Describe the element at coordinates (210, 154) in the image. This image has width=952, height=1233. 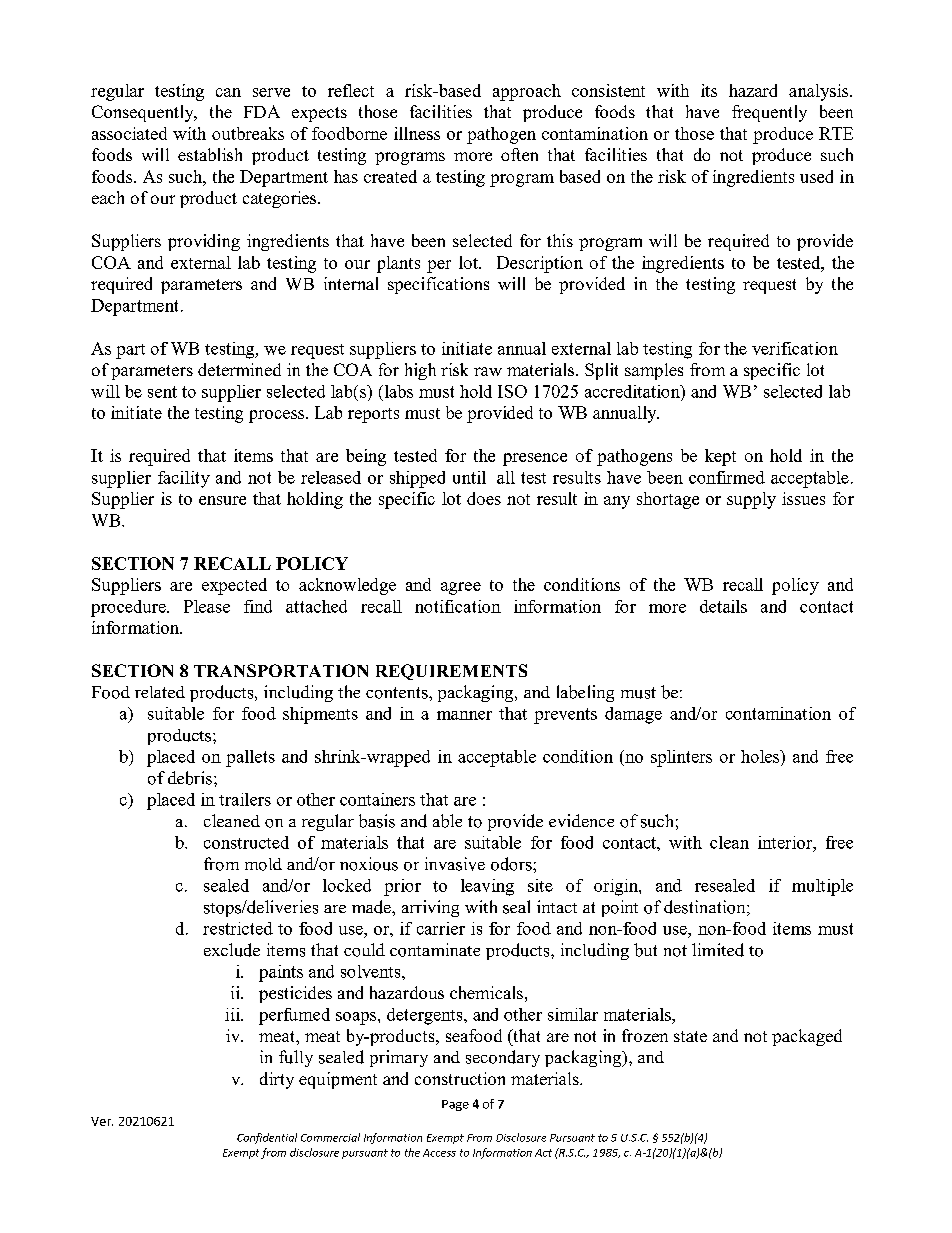
I see `establish` at that location.
